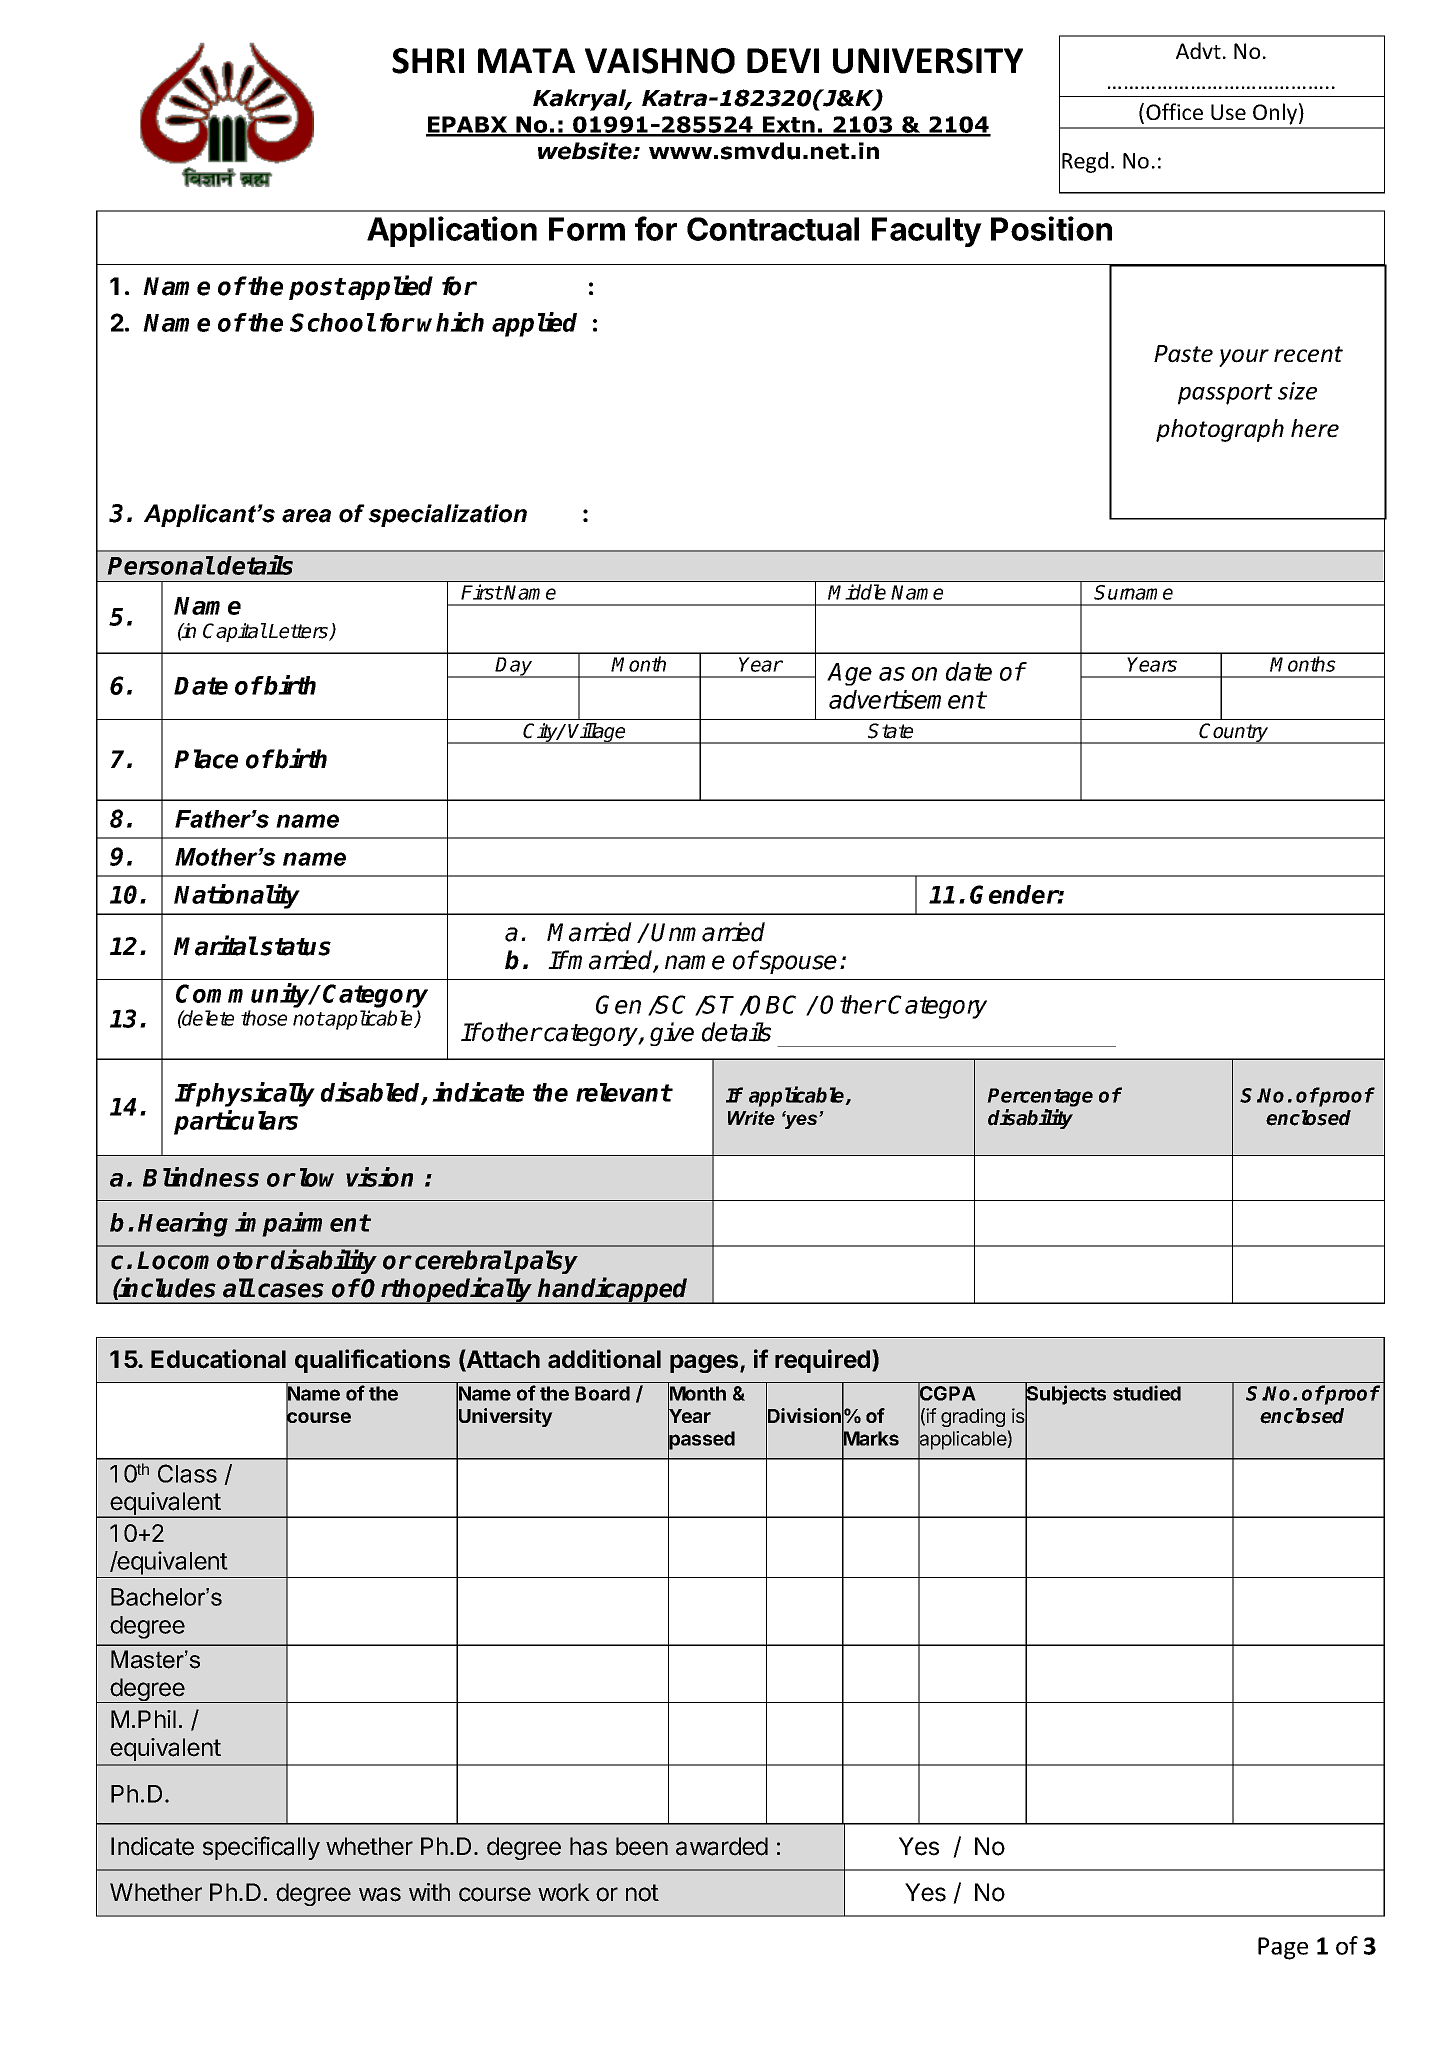  I want to click on Contractual, so click(773, 229).
